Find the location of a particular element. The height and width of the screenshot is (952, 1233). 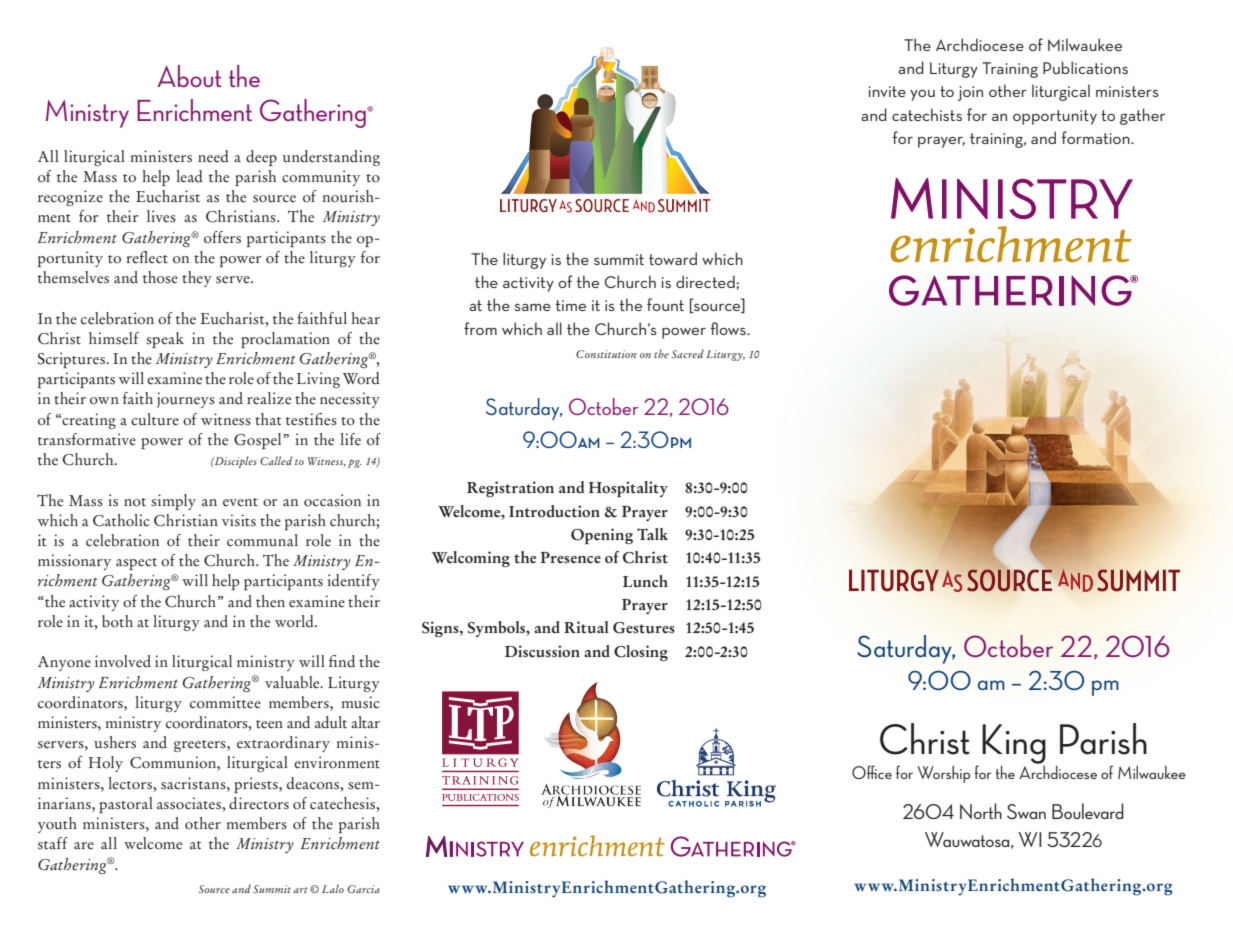

simply is located at coordinates (173, 502).
